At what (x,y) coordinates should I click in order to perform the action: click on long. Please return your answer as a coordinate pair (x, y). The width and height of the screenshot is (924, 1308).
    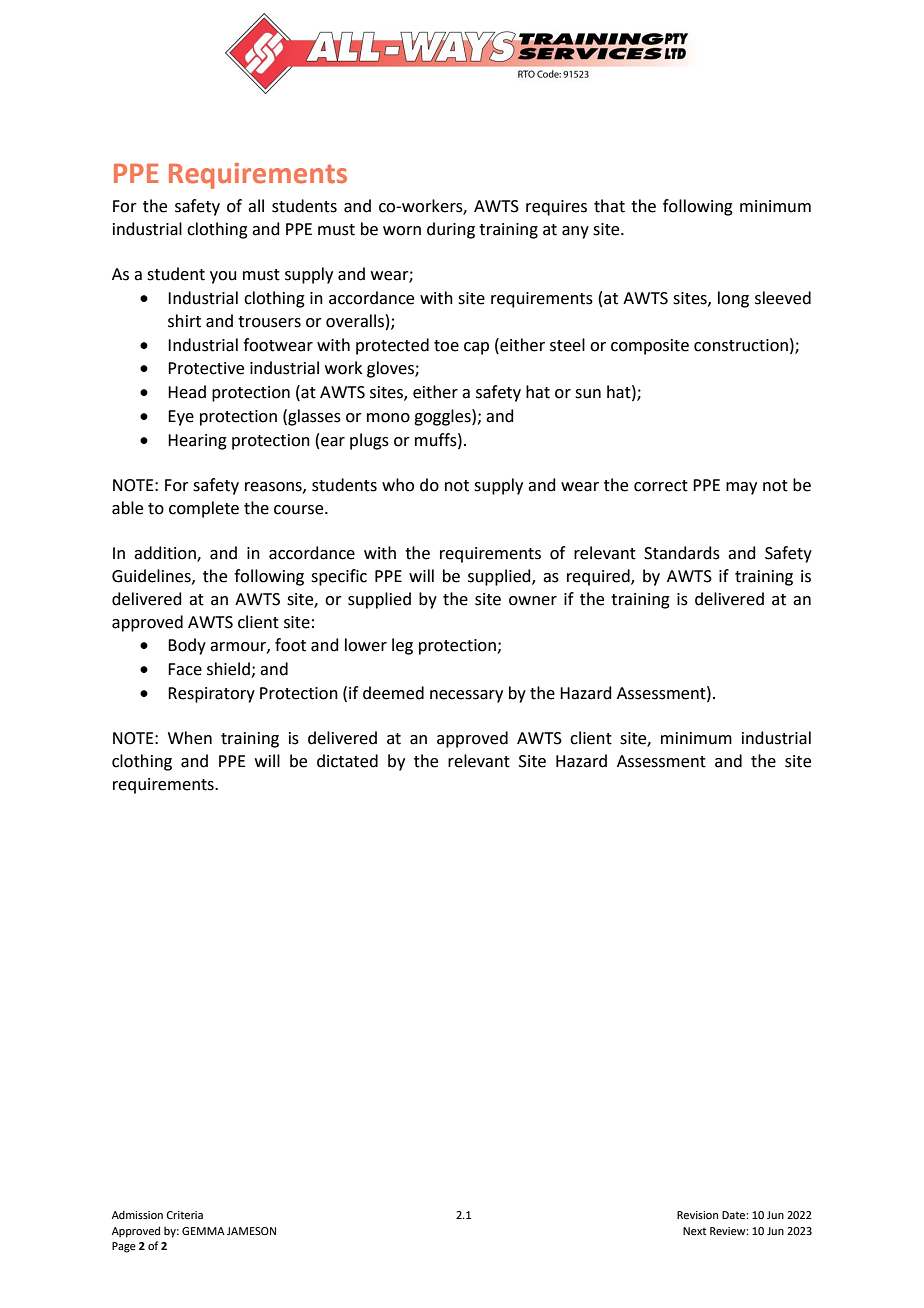
    Looking at the image, I should click on (733, 299).
